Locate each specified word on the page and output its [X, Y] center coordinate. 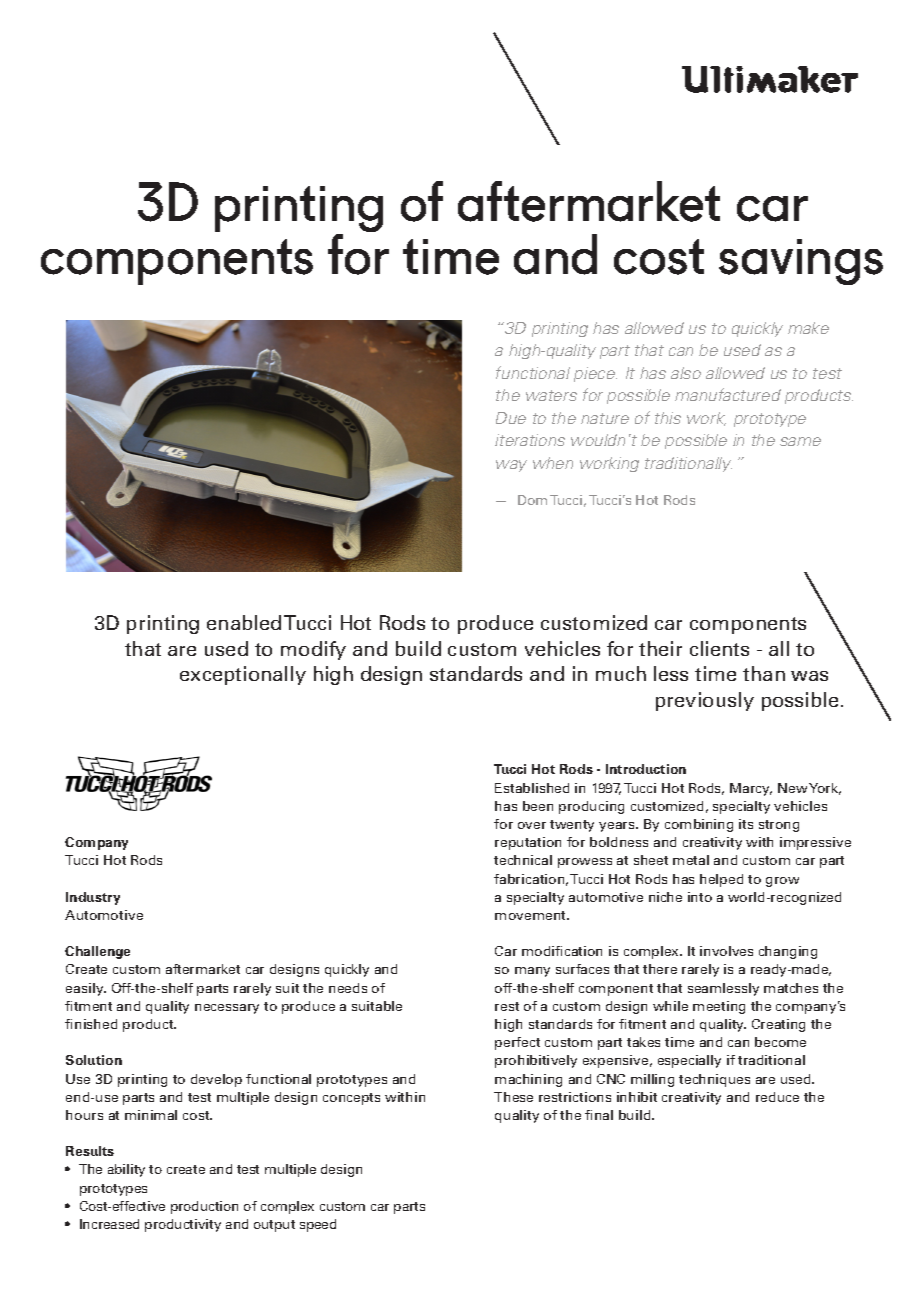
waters [551, 395]
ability [126, 1170]
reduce [777, 1097]
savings [801, 262]
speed [318, 1225]
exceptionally [243, 675]
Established [532, 788]
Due [511, 418]
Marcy [751, 789]
